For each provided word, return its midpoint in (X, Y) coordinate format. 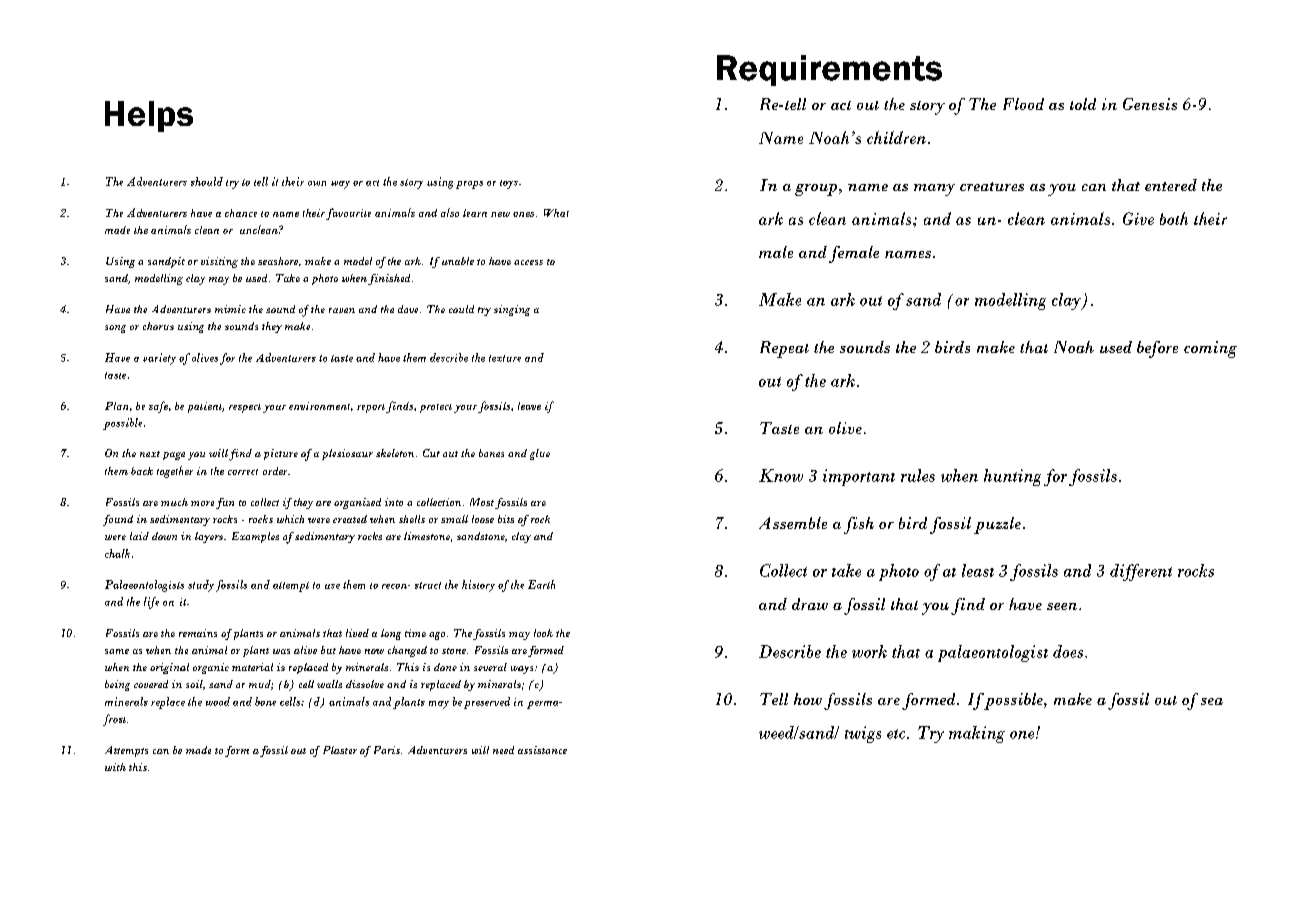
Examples (255, 537)
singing (512, 310)
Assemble (793, 523)
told (1083, 104)
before (1157, 349)
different (1141, 572)
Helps (149, 116)
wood (218, 701)
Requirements (829, 70)
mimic (230, 309)
